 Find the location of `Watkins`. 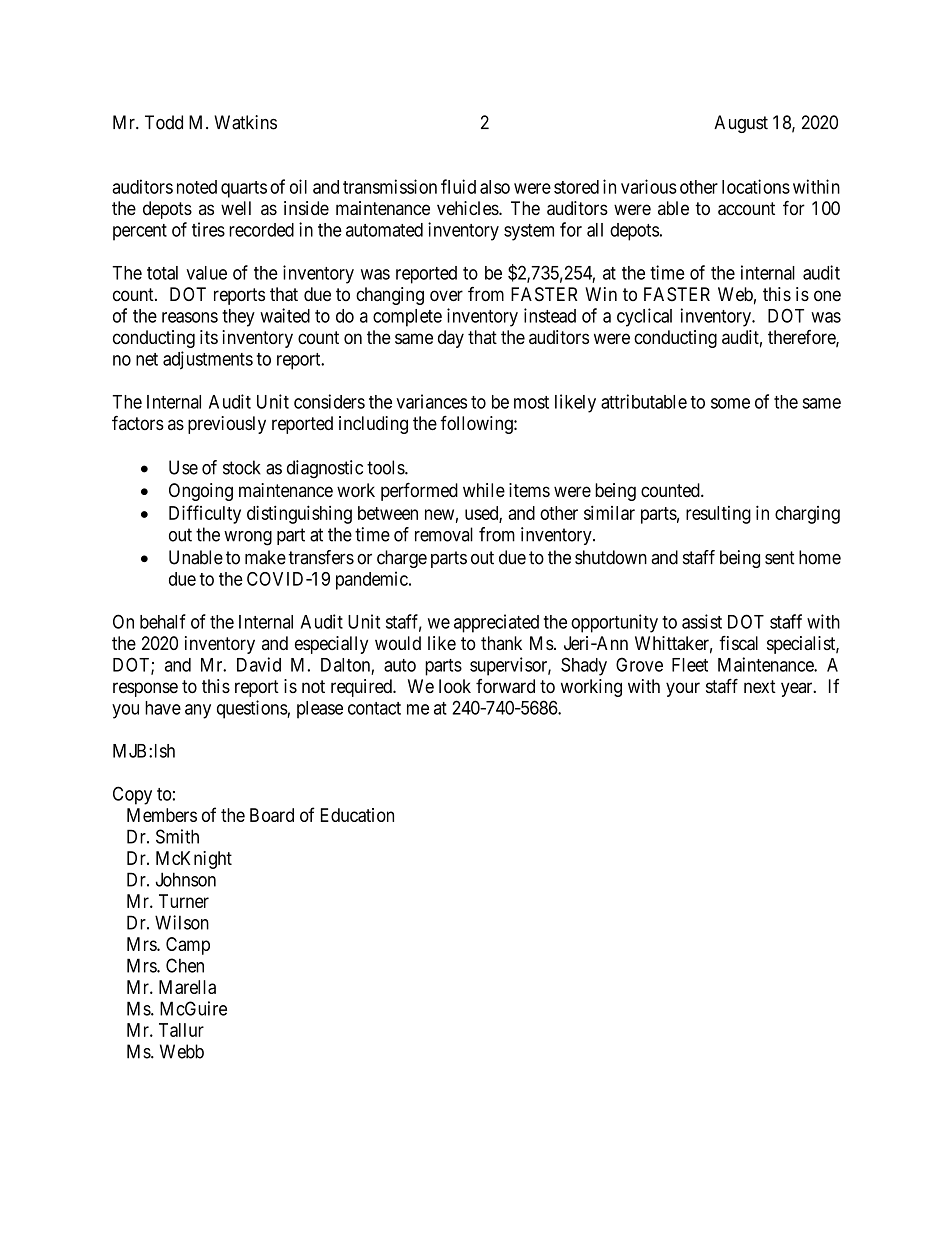

Watkins is located at coordinates (245, 122).
